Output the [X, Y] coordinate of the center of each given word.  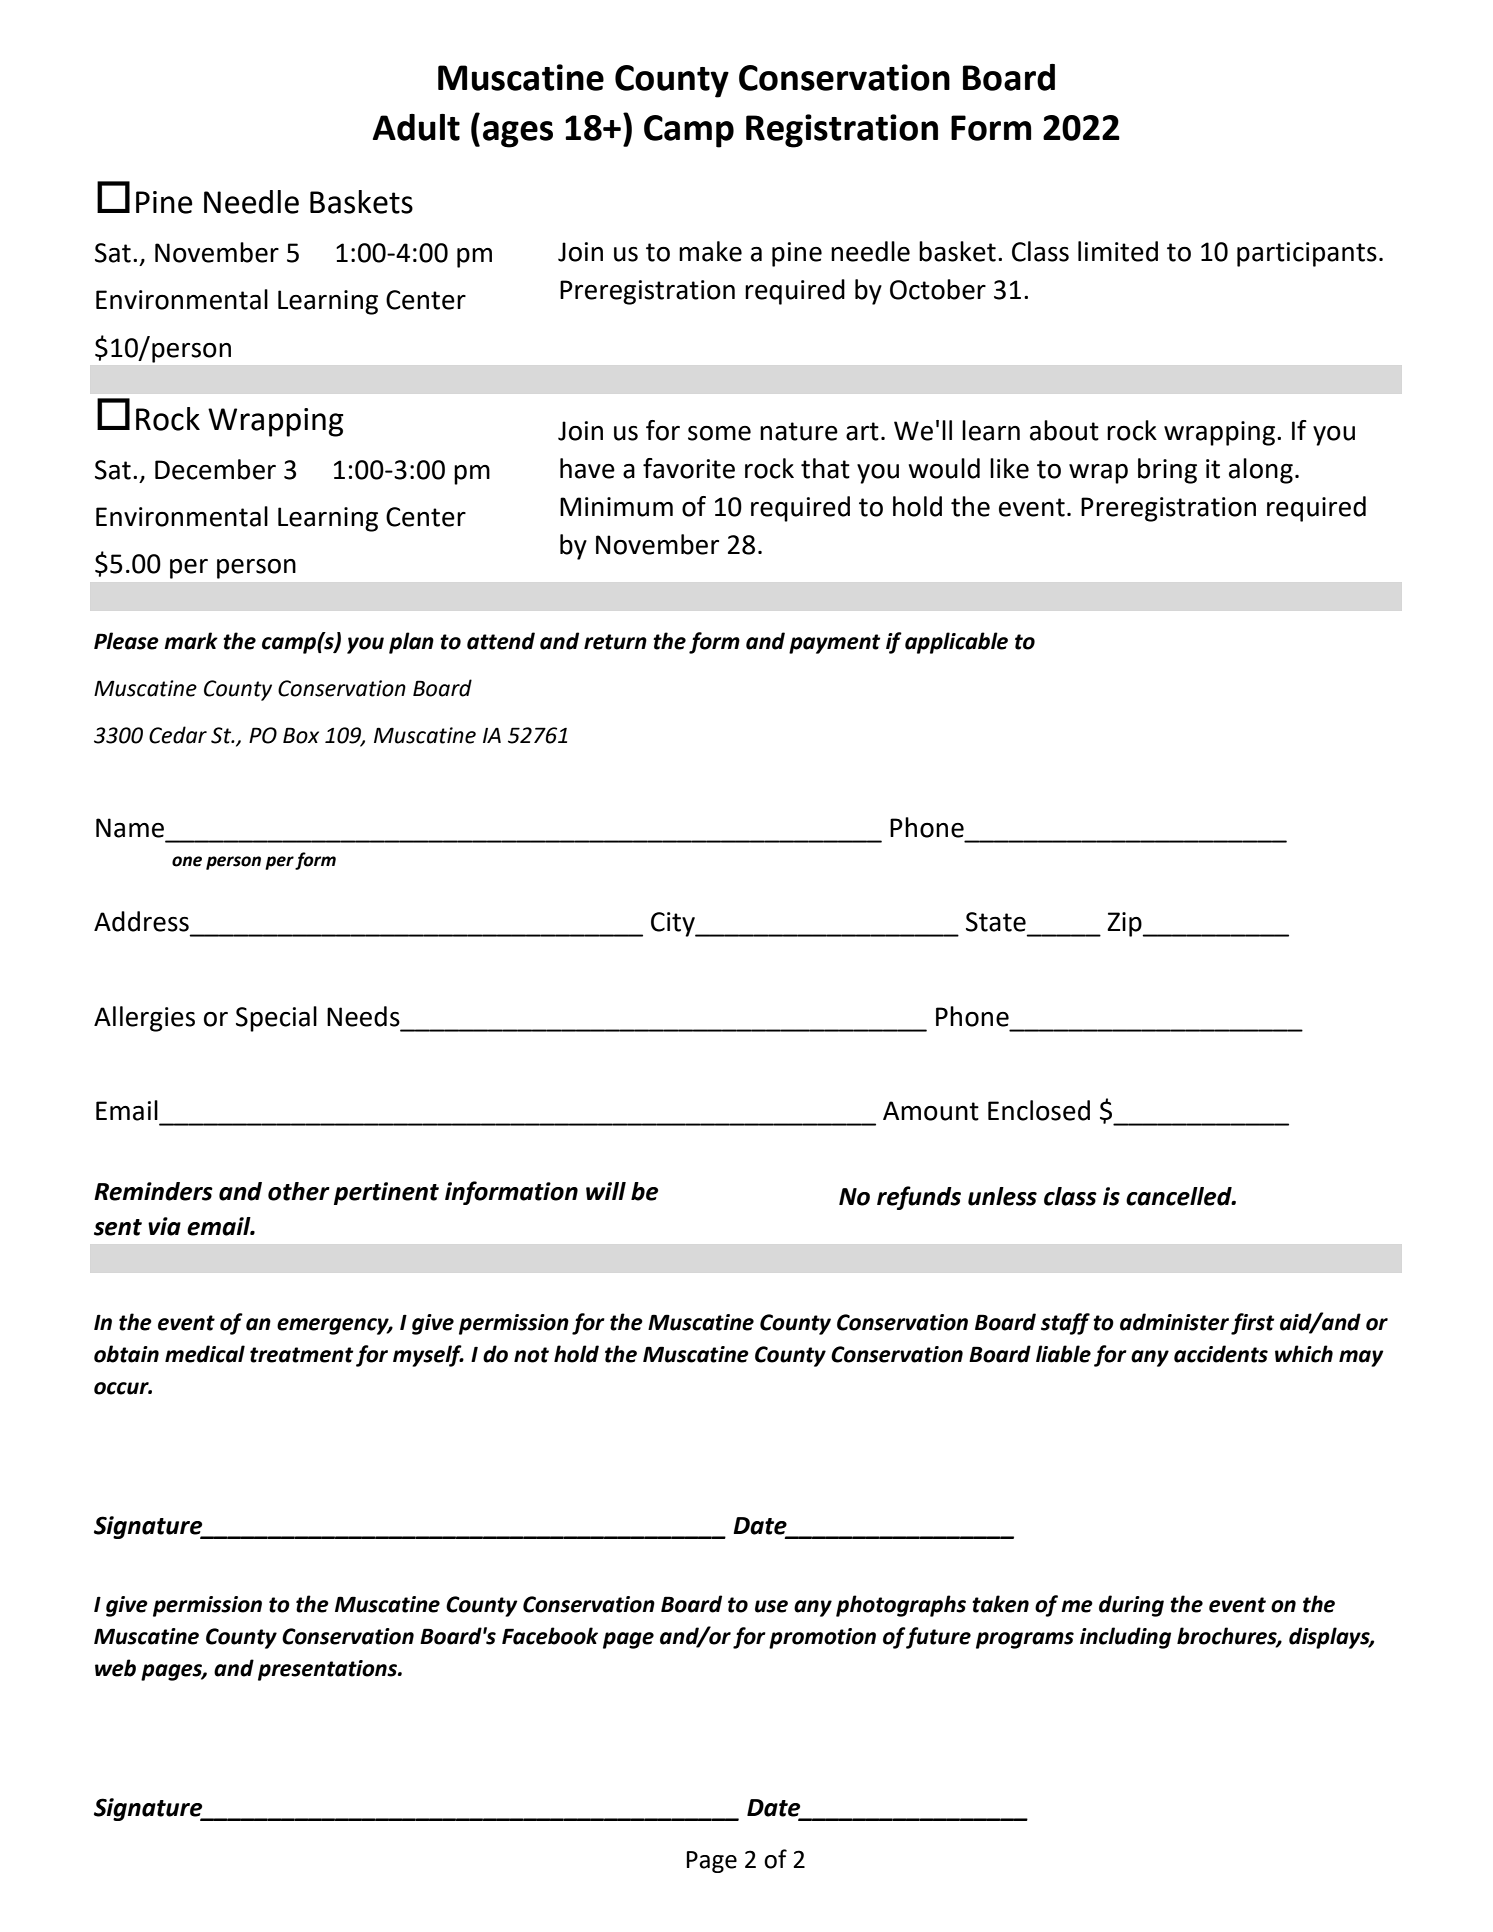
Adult [416, 127]
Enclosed [1039, 1110]
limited [1118, 251]
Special [276, 1019]
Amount [931, 1111]
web [115, 1668]
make [710, 251]
